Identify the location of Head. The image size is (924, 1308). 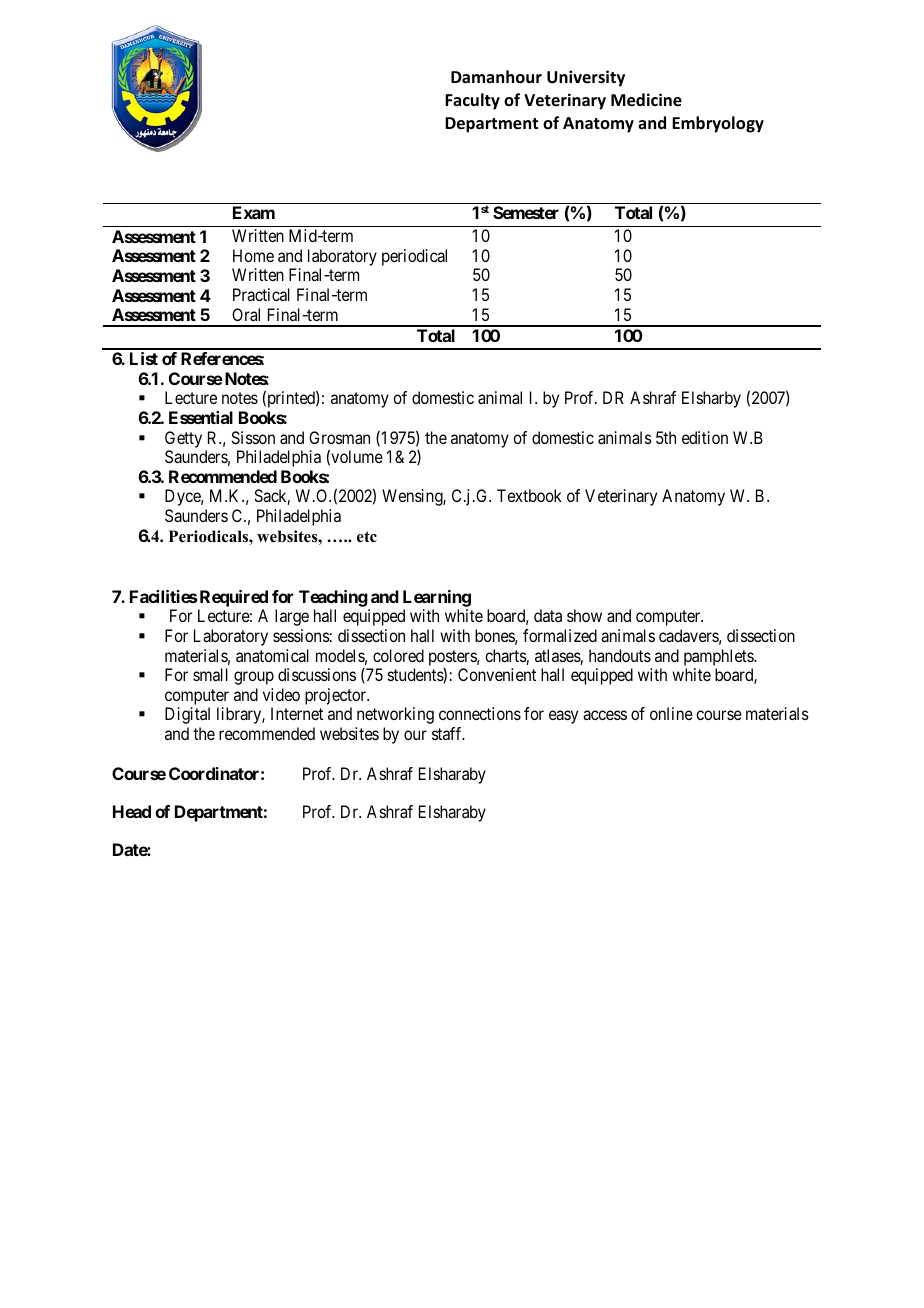
(132, 811).
